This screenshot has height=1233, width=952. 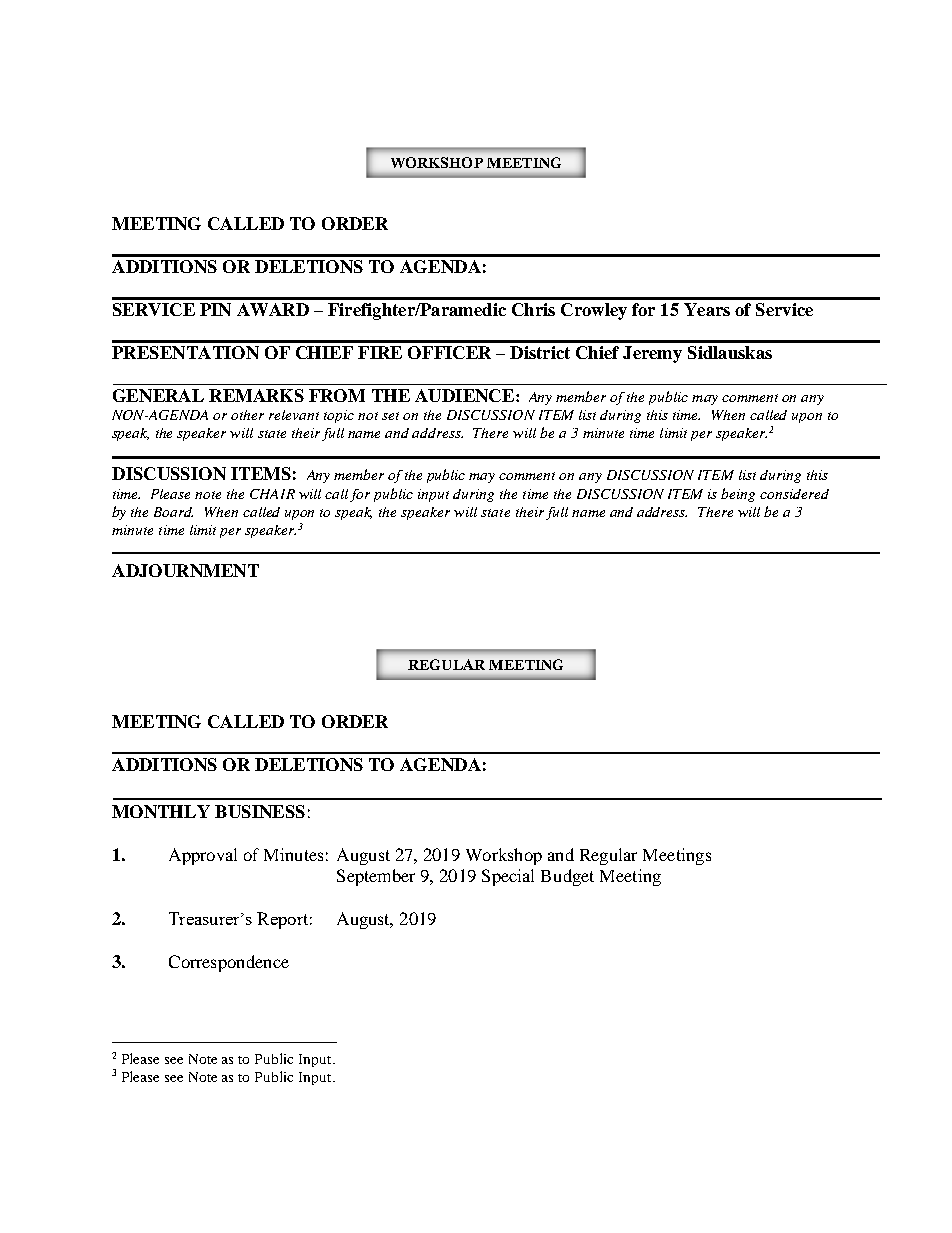 What do you see at coordinates (508, 877) in the screenshot?
I see `Special` at bounding box center [508, 877].
